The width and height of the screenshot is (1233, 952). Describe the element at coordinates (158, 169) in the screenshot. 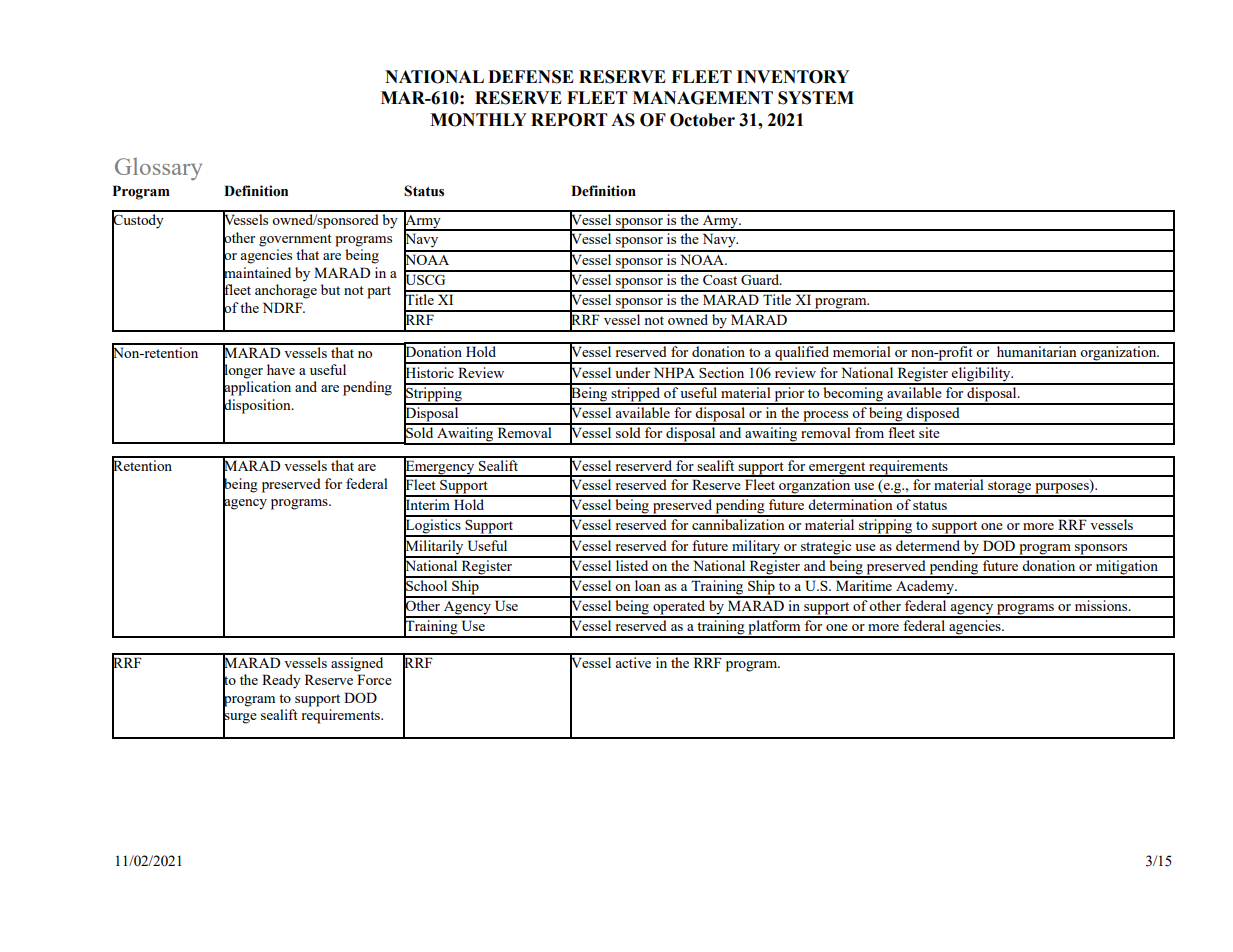

I see `Glossary` at that location.
